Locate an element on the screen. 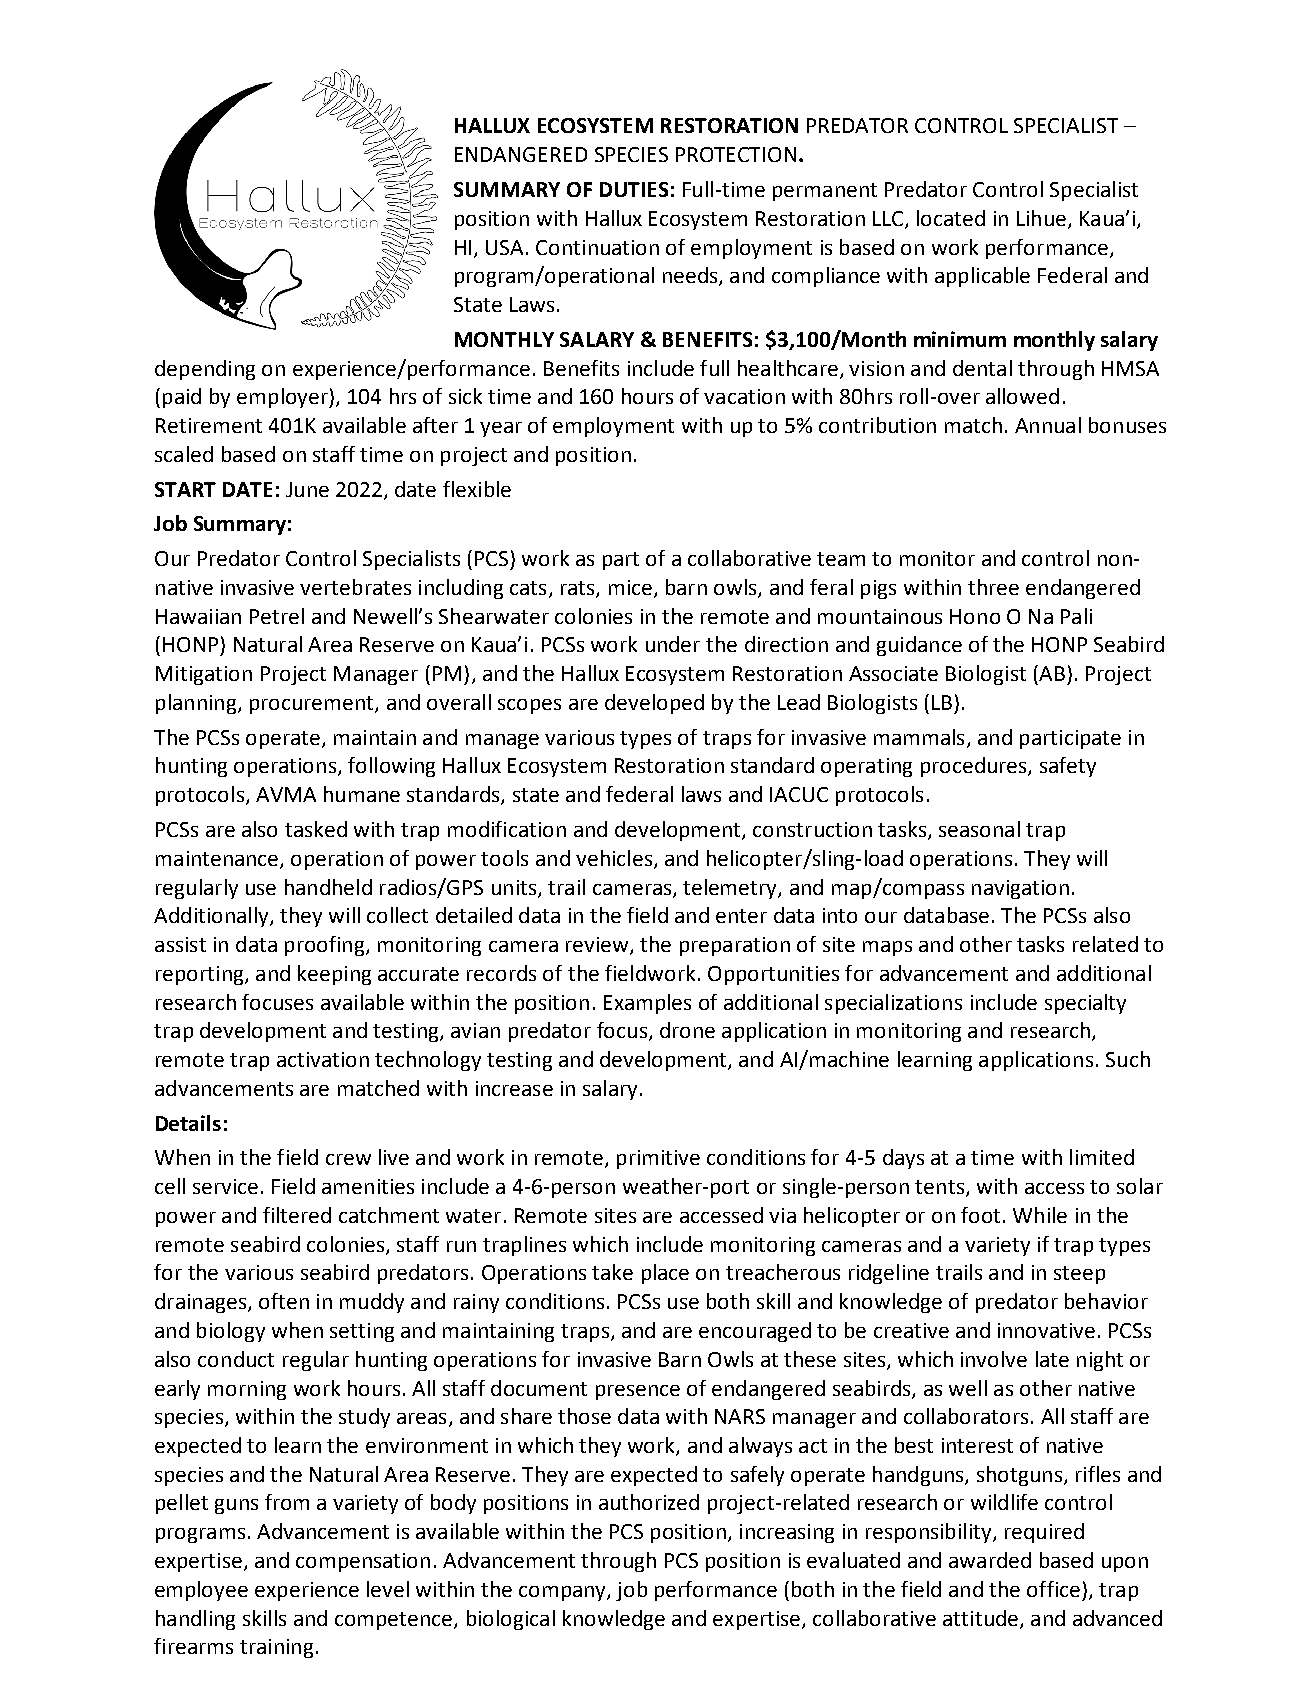  limited is located at coordinates (1102, 1157).
